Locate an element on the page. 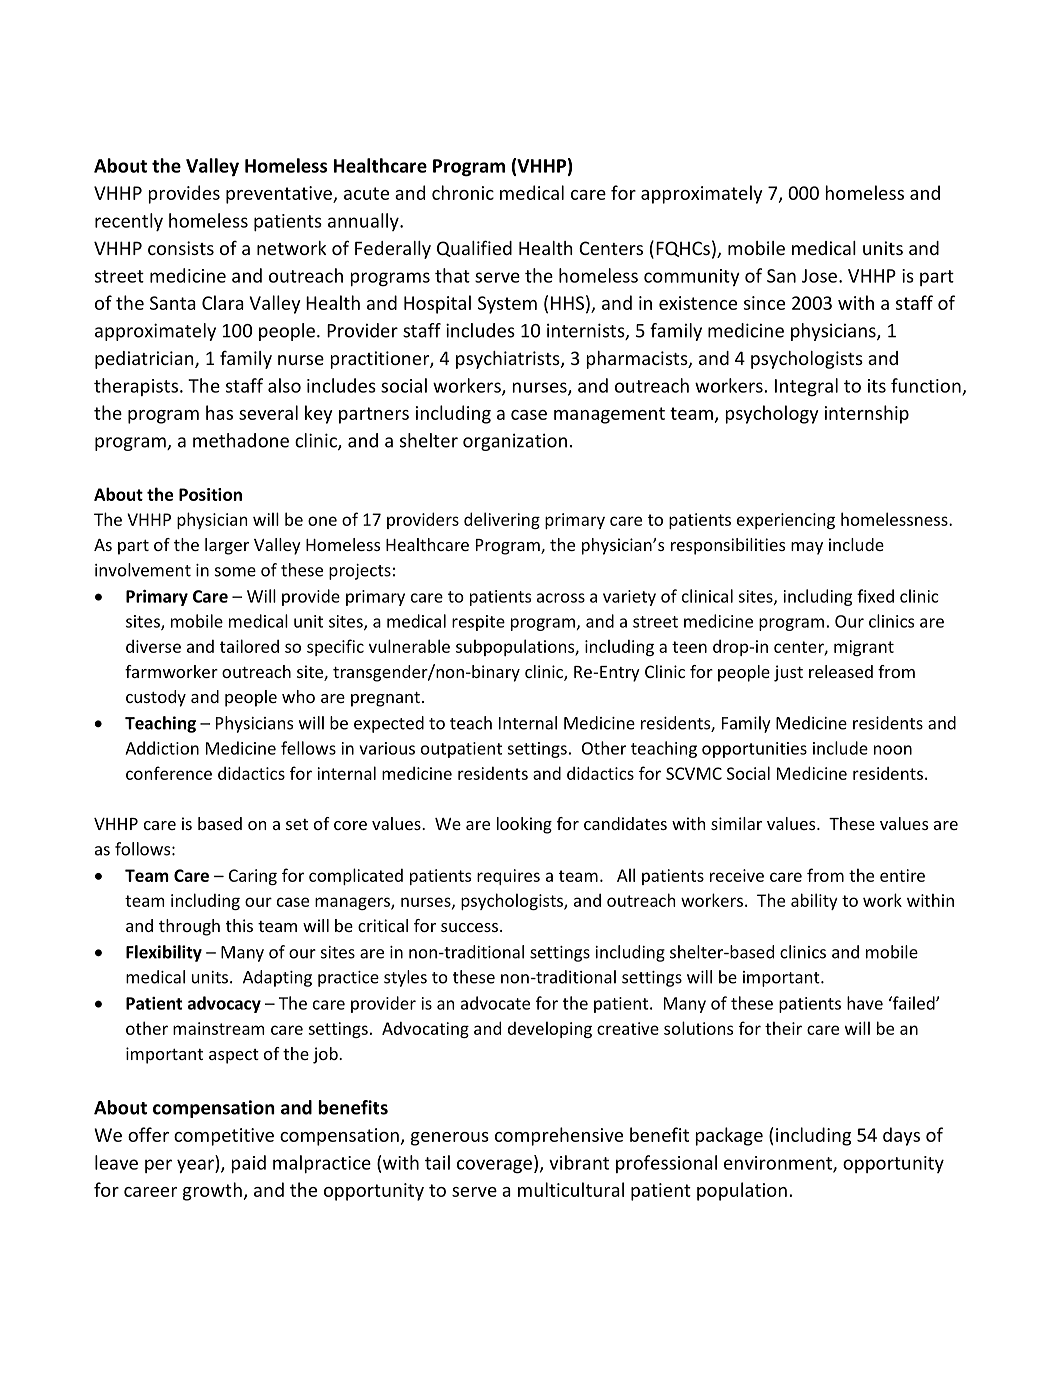 The image size is (1064, 1377). delivering is located at coordinates (502, 520).
